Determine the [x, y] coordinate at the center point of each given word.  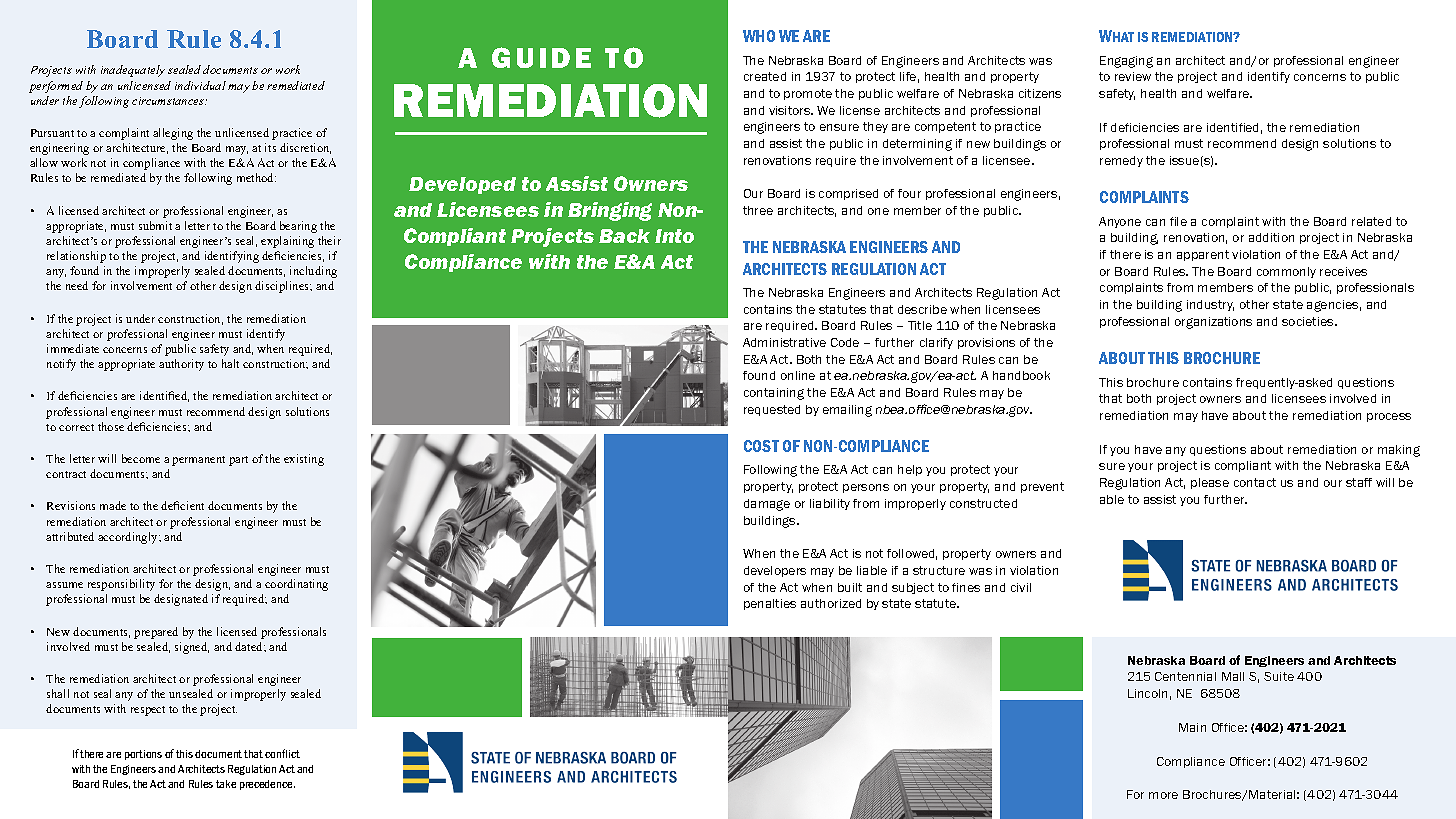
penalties [770, 604]
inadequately [133, 71]
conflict [282, 753]
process [1389, 417]
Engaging [1126, 62]
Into [674, 236]
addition [1271, 237]
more [1163, 795]
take [226, 784]
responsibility [121, 585]
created [765, 76]
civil [1021, 587]
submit [155, 225]
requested [772, 410]
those [111, 426]
